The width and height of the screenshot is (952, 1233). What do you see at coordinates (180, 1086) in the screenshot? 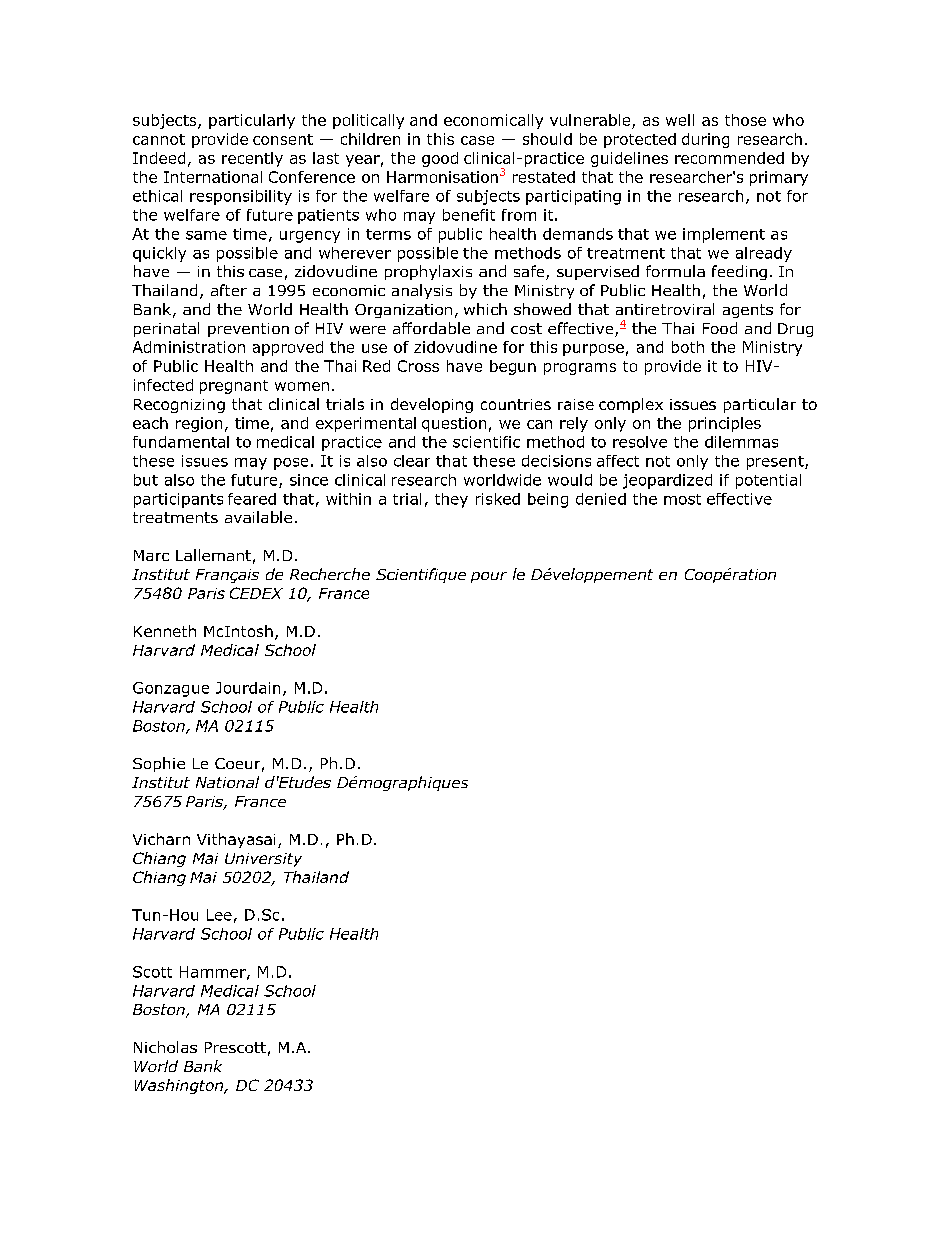
I see `Washington` at bounding box center [180, 1086].
